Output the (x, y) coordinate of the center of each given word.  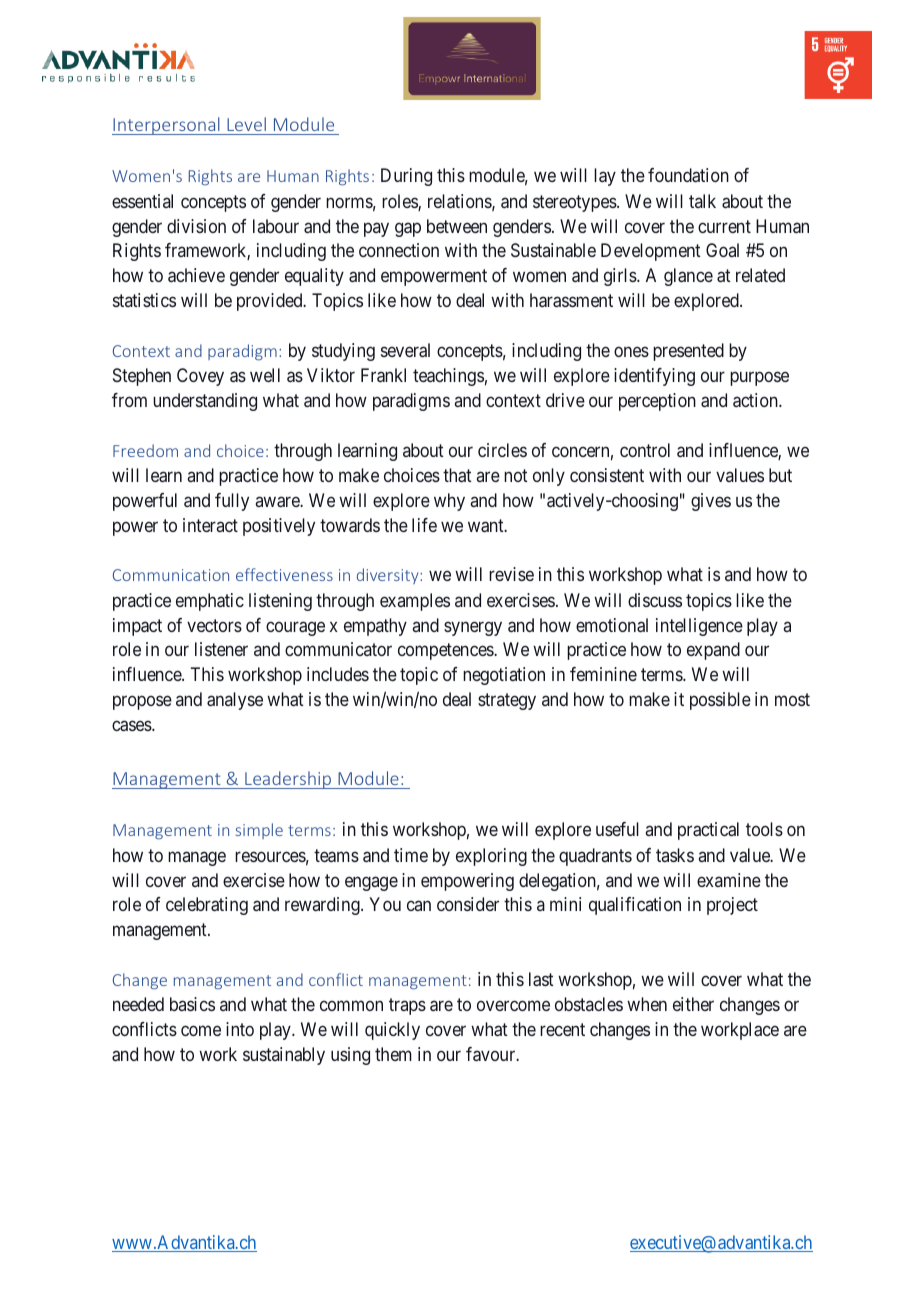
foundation (688, 175)
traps (407, 1007)
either (693, 1004)
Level (246, 124)
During (406, 177)
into (240, 1029)
